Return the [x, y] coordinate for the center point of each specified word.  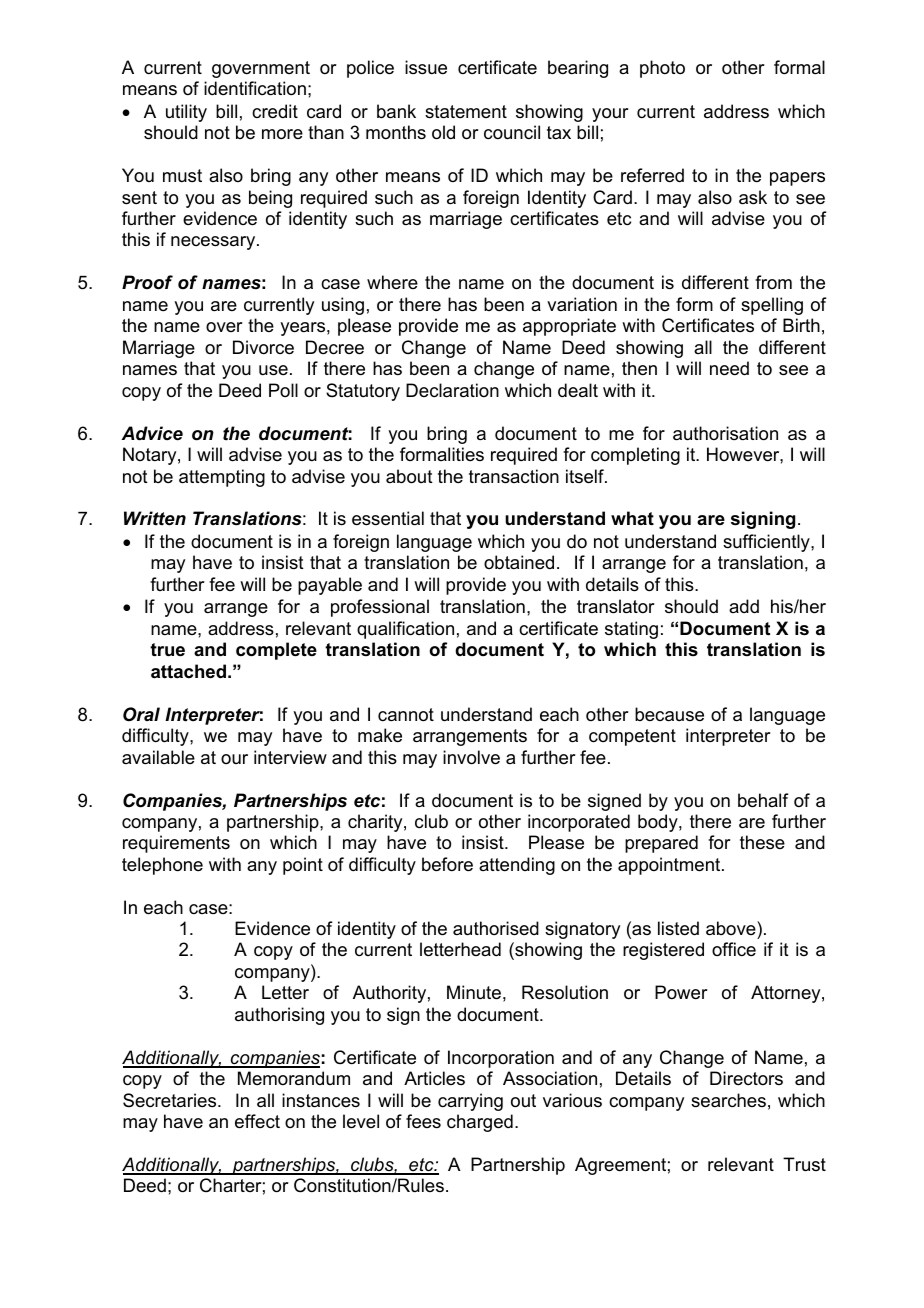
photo [662, 69]
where [392, 282]
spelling [772, 306]
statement [466, 112]
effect [257, 1121]
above [732, 928]
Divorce [263, 347]
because [669, 714]
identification [255, 88]
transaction [514, 476]
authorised [496, 928]
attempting [222, 478]
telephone [162, 866]
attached [188, 671]
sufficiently [767, 543]
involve [471, 757]
